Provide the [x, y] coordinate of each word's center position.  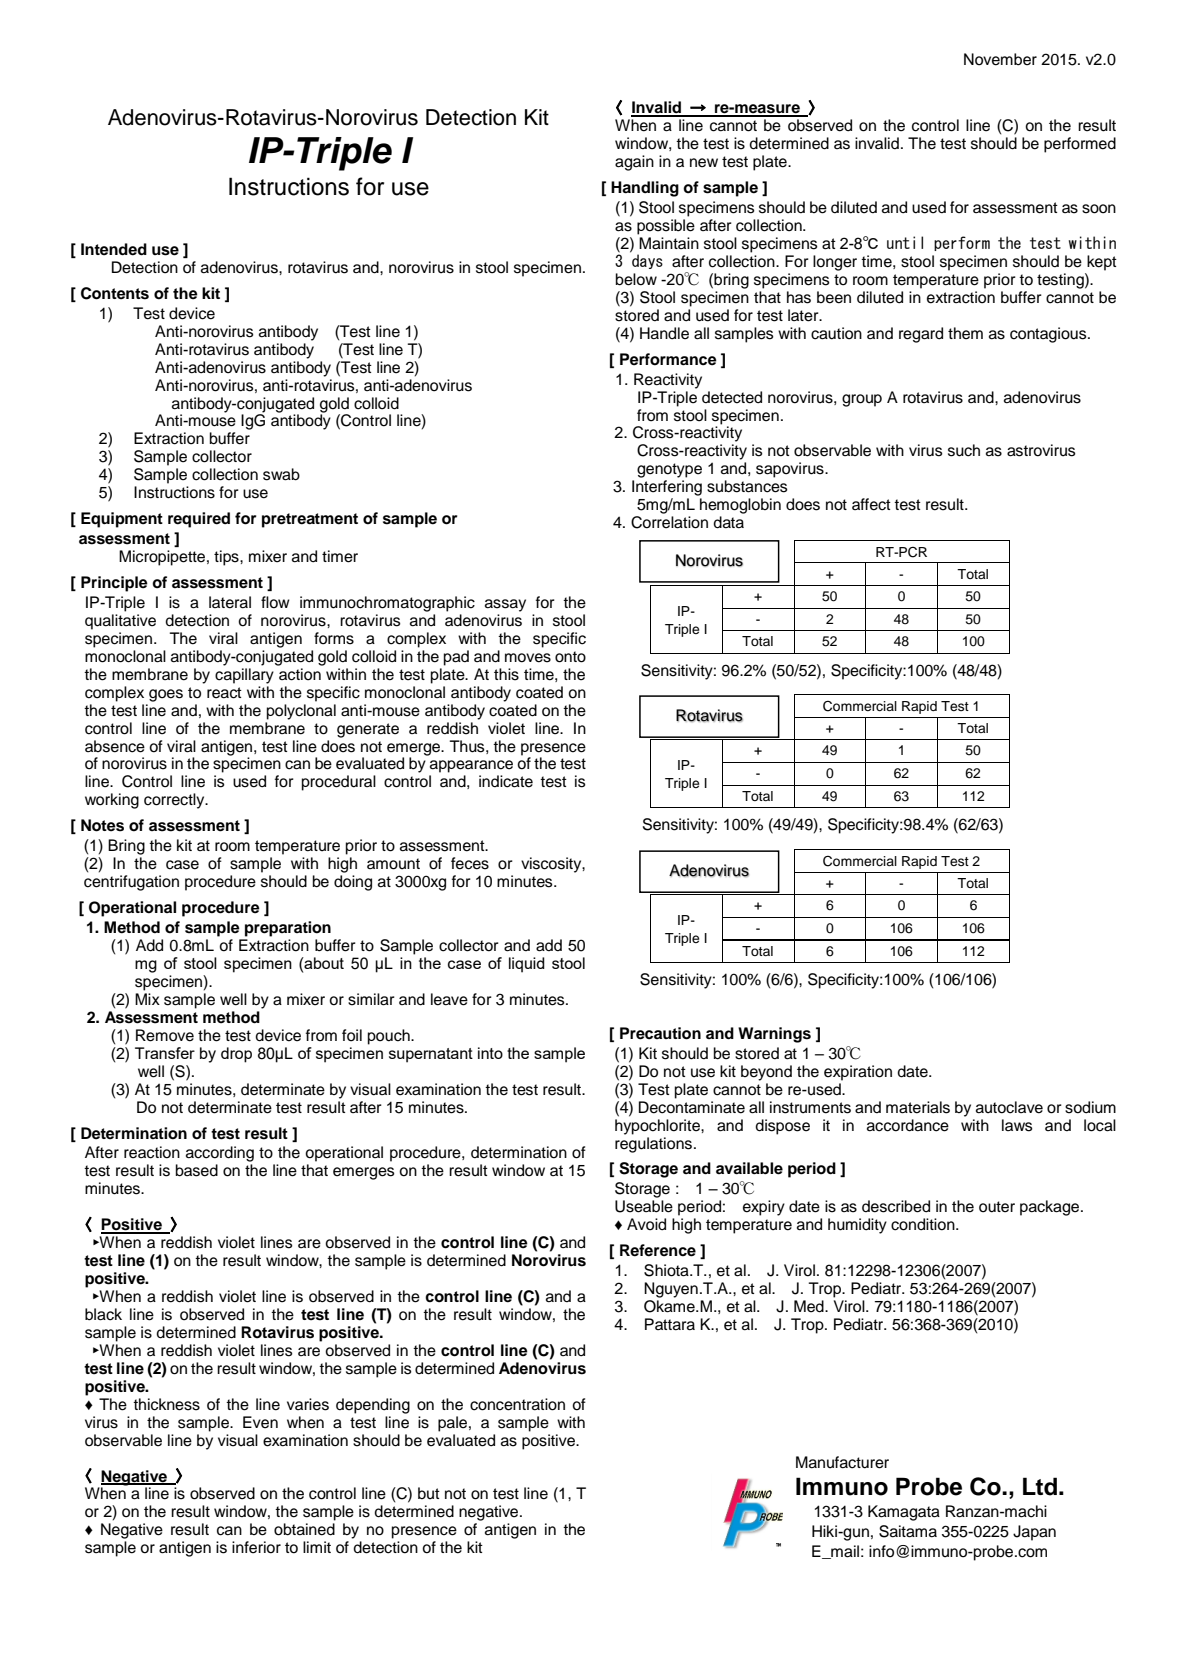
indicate [506, 781]
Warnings [774, 1035]
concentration [517, 1404]
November [1000, 59]
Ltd [1040, 1486]
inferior [256, 1547]
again [634, 163]
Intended [114, 249]
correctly [175, 801]
